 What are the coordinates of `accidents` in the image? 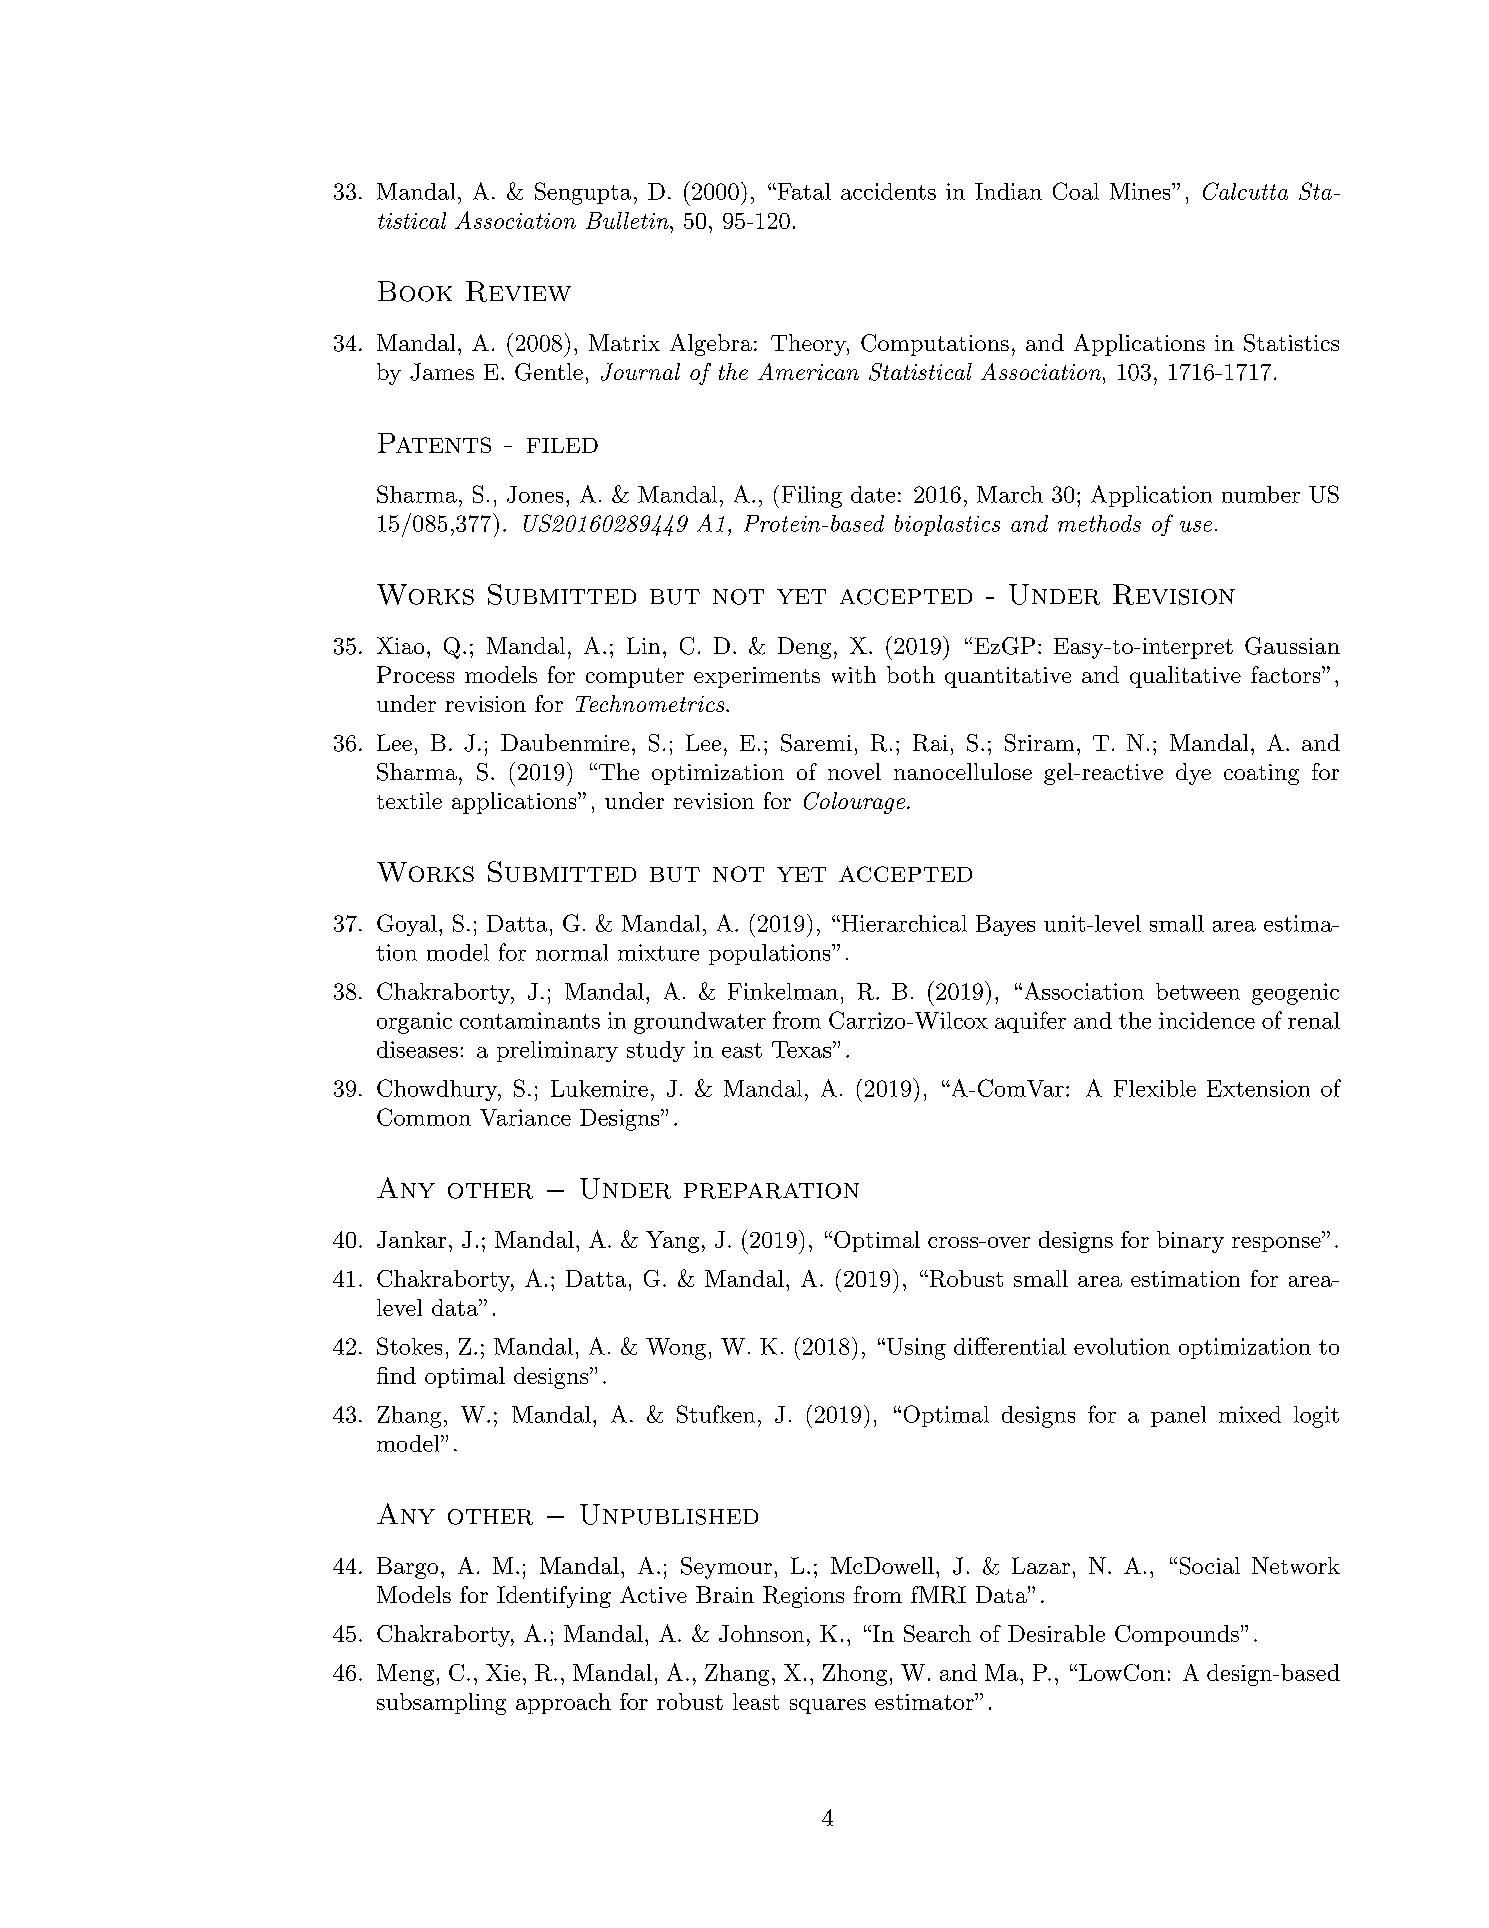 It's located at (888, 191).
